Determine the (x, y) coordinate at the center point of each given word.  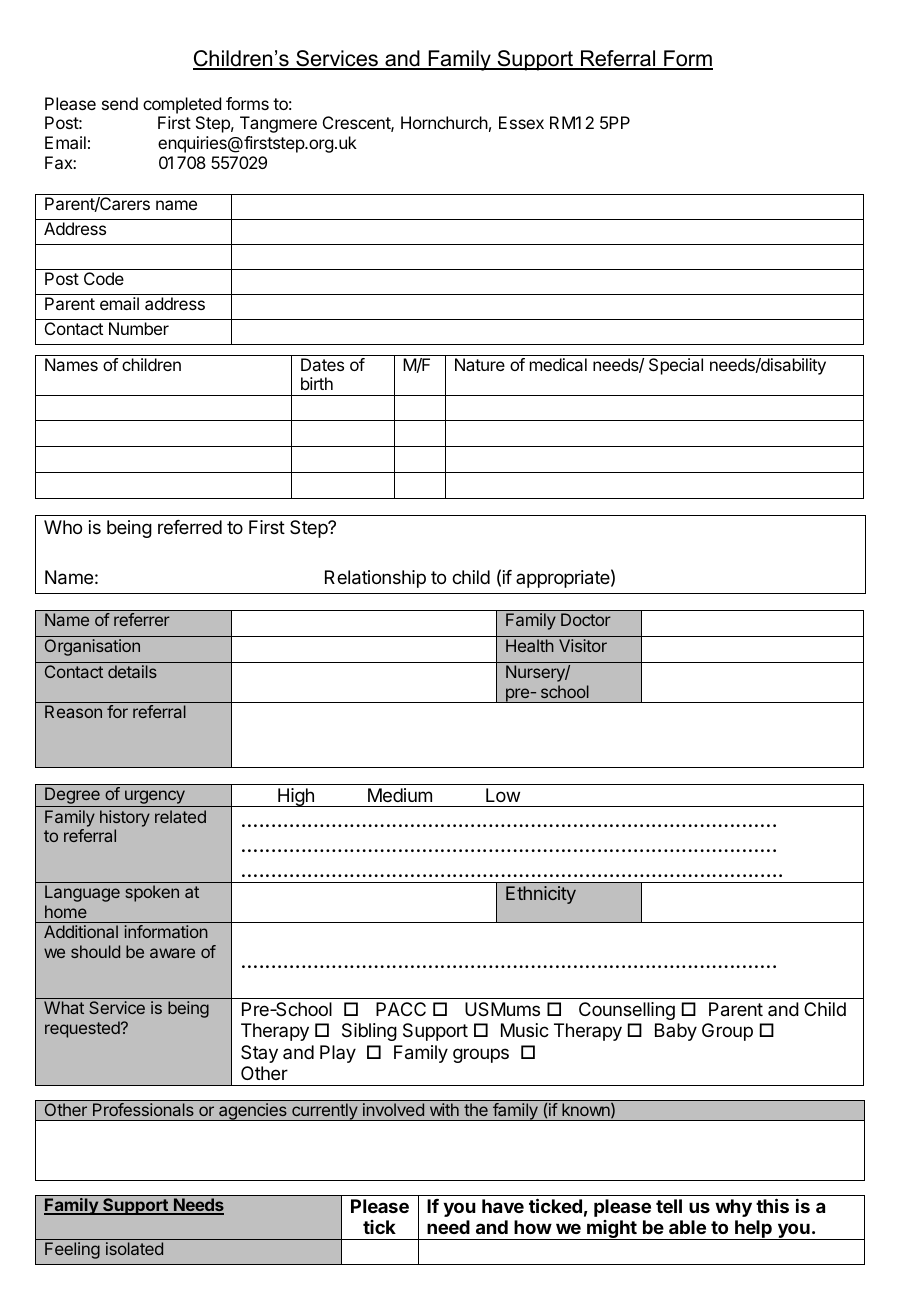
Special (676, 366)
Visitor (583, 645)
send (120, 103)
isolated (134, 1248)
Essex (521, 122)
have (503, 1206)
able (687, 1227)
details (132, 671)
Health (530, 645)
